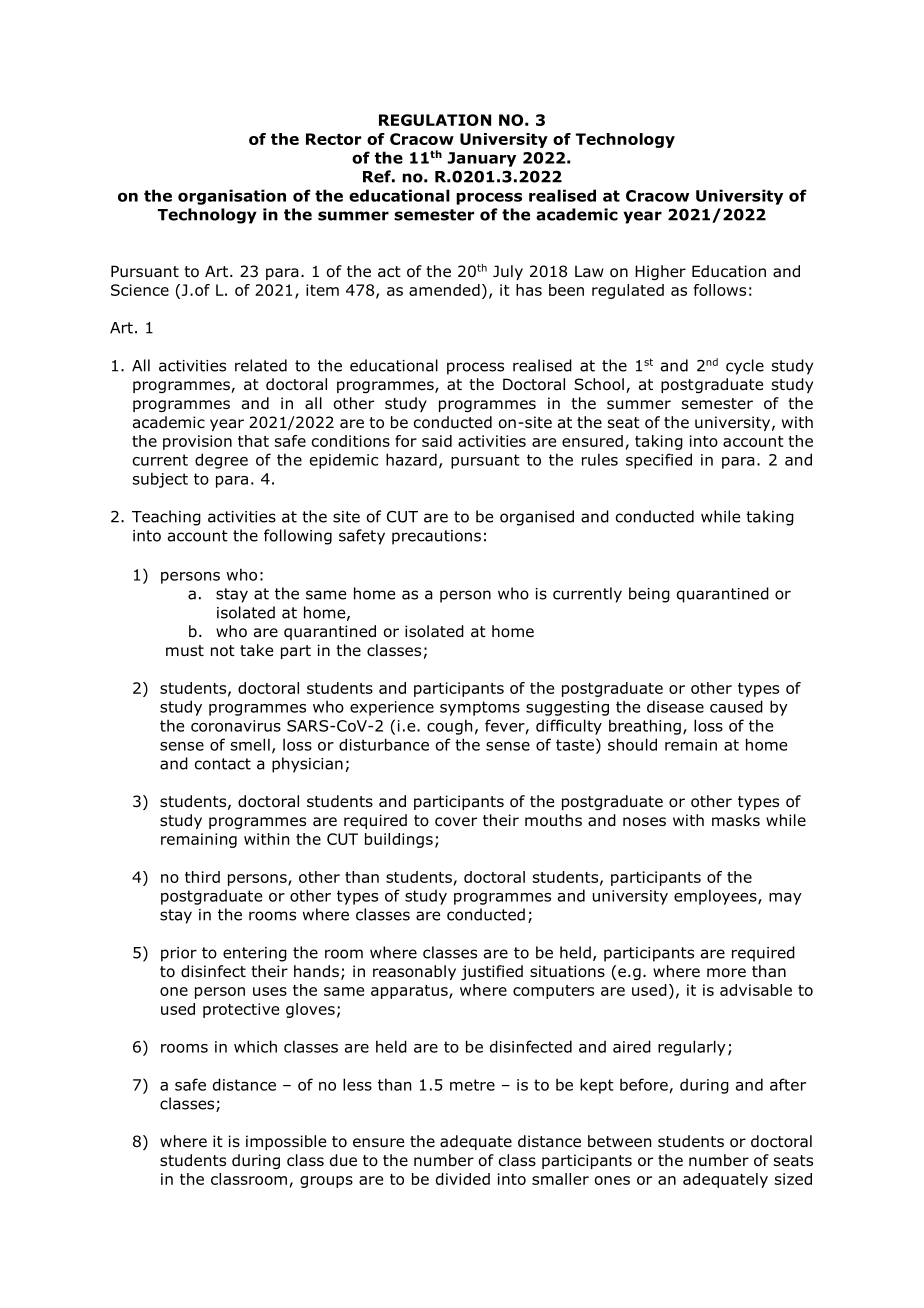 This page has width=924, height=1308. What do you see at coordinates (675, 706) in the page?
I see `disease` at bounding box center [675, 706].
